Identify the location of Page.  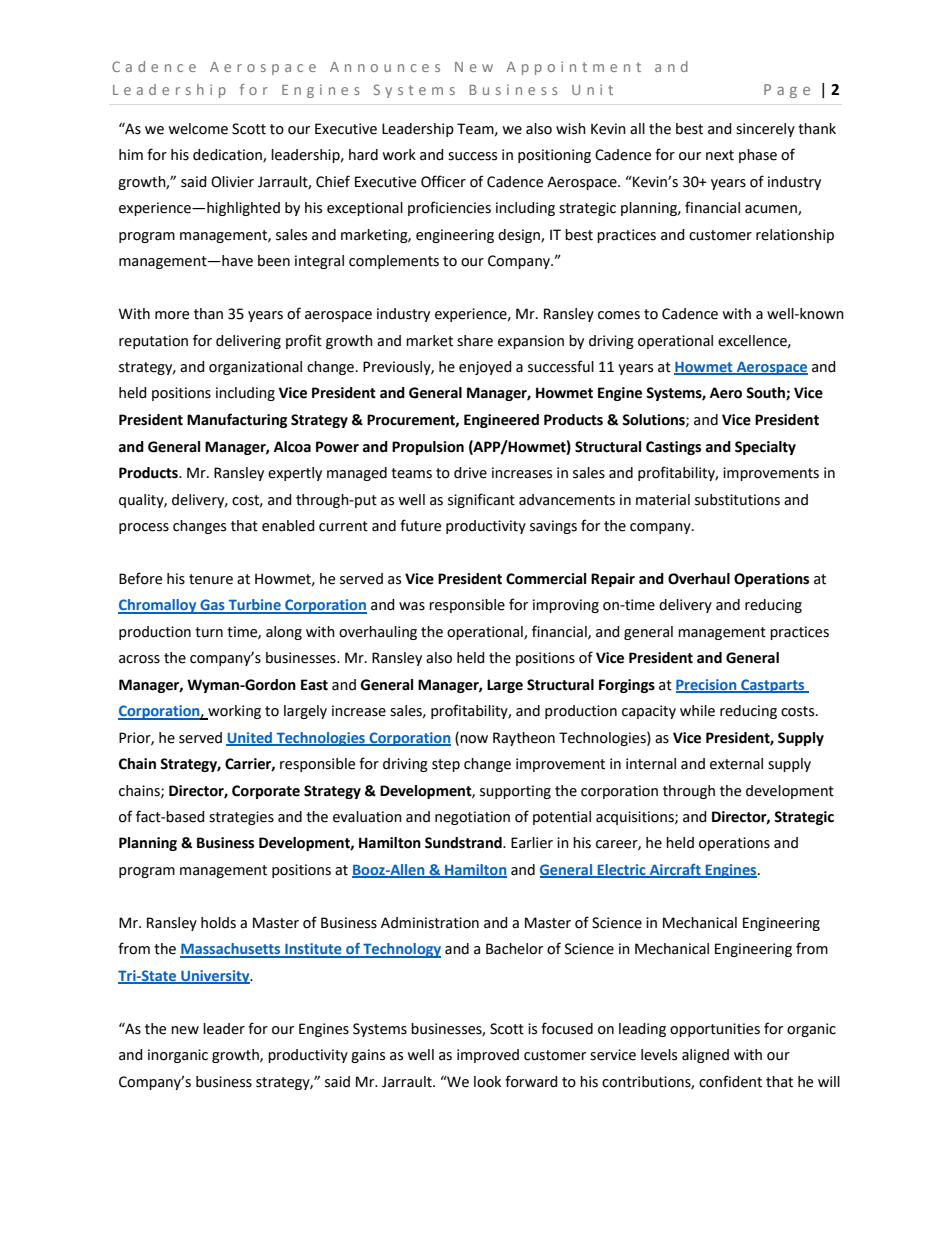
(787, 91).
